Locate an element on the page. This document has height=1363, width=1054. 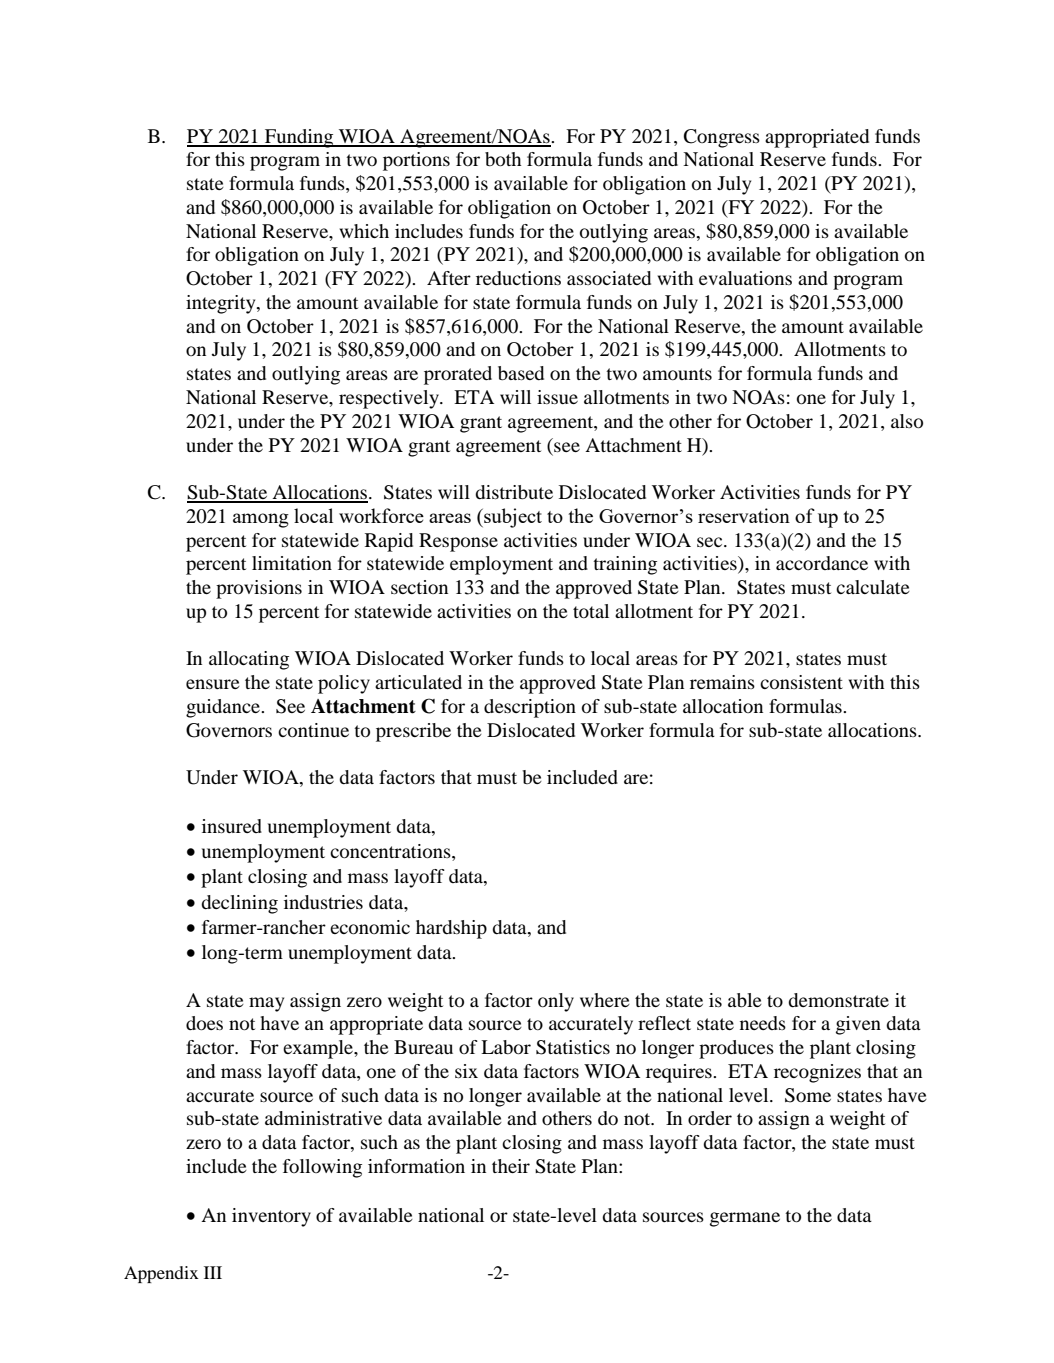
both is located at coordinates (503, 159).
